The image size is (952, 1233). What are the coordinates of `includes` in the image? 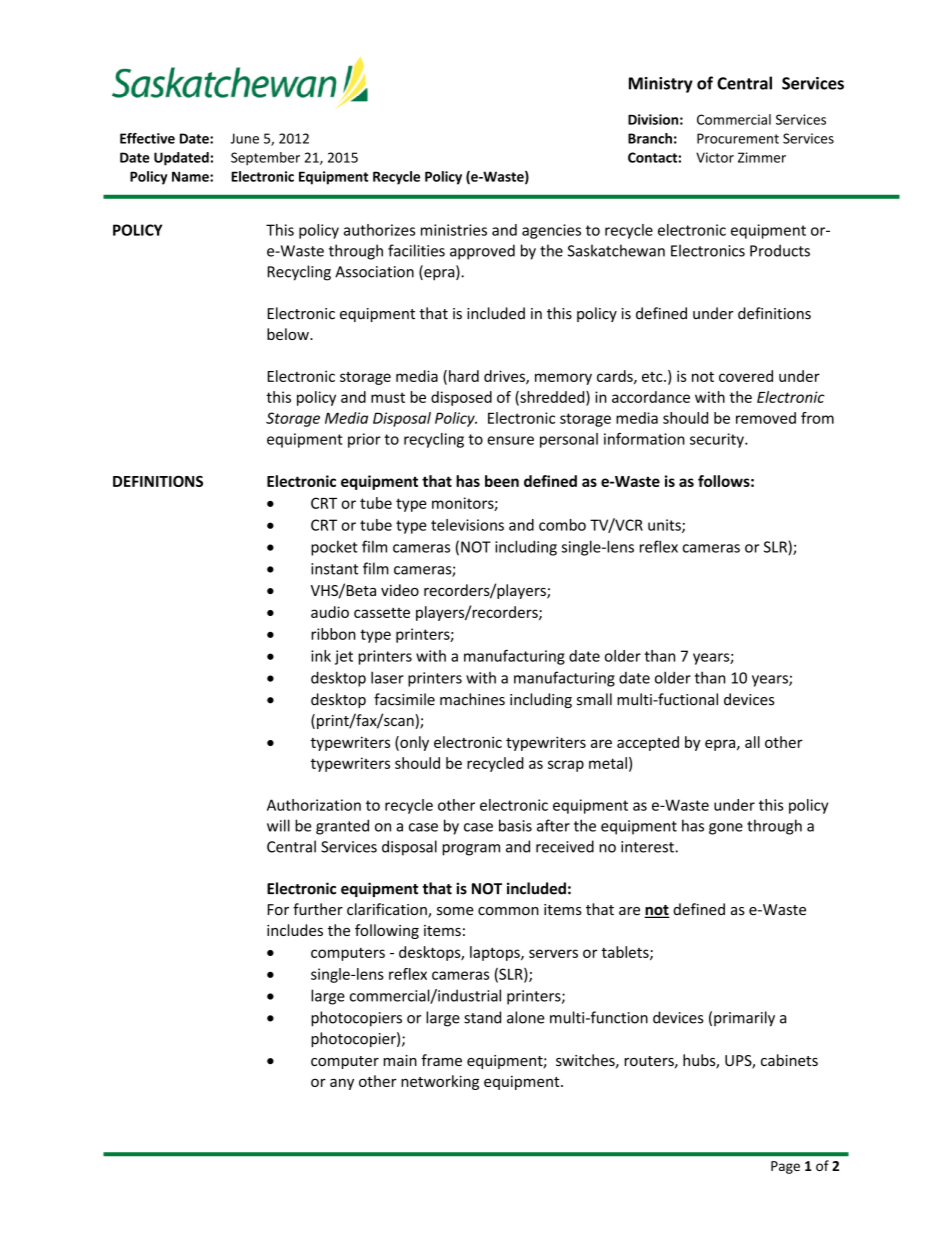 It's located at (295, 930).
